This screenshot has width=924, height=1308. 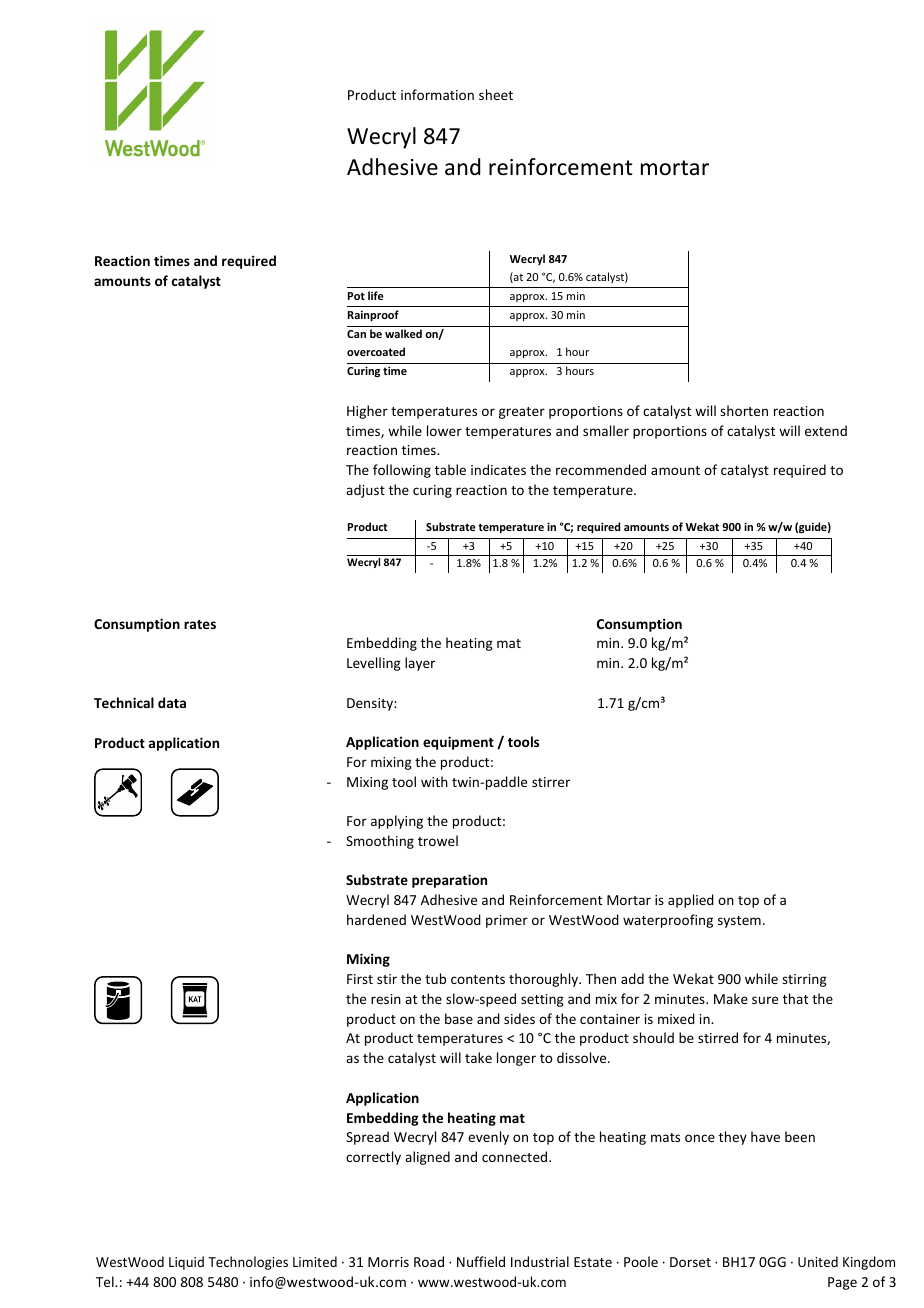 What do you see at coordinates (172, 702) in the screenshot?
I see `data` at bounding box center [172, 702].
